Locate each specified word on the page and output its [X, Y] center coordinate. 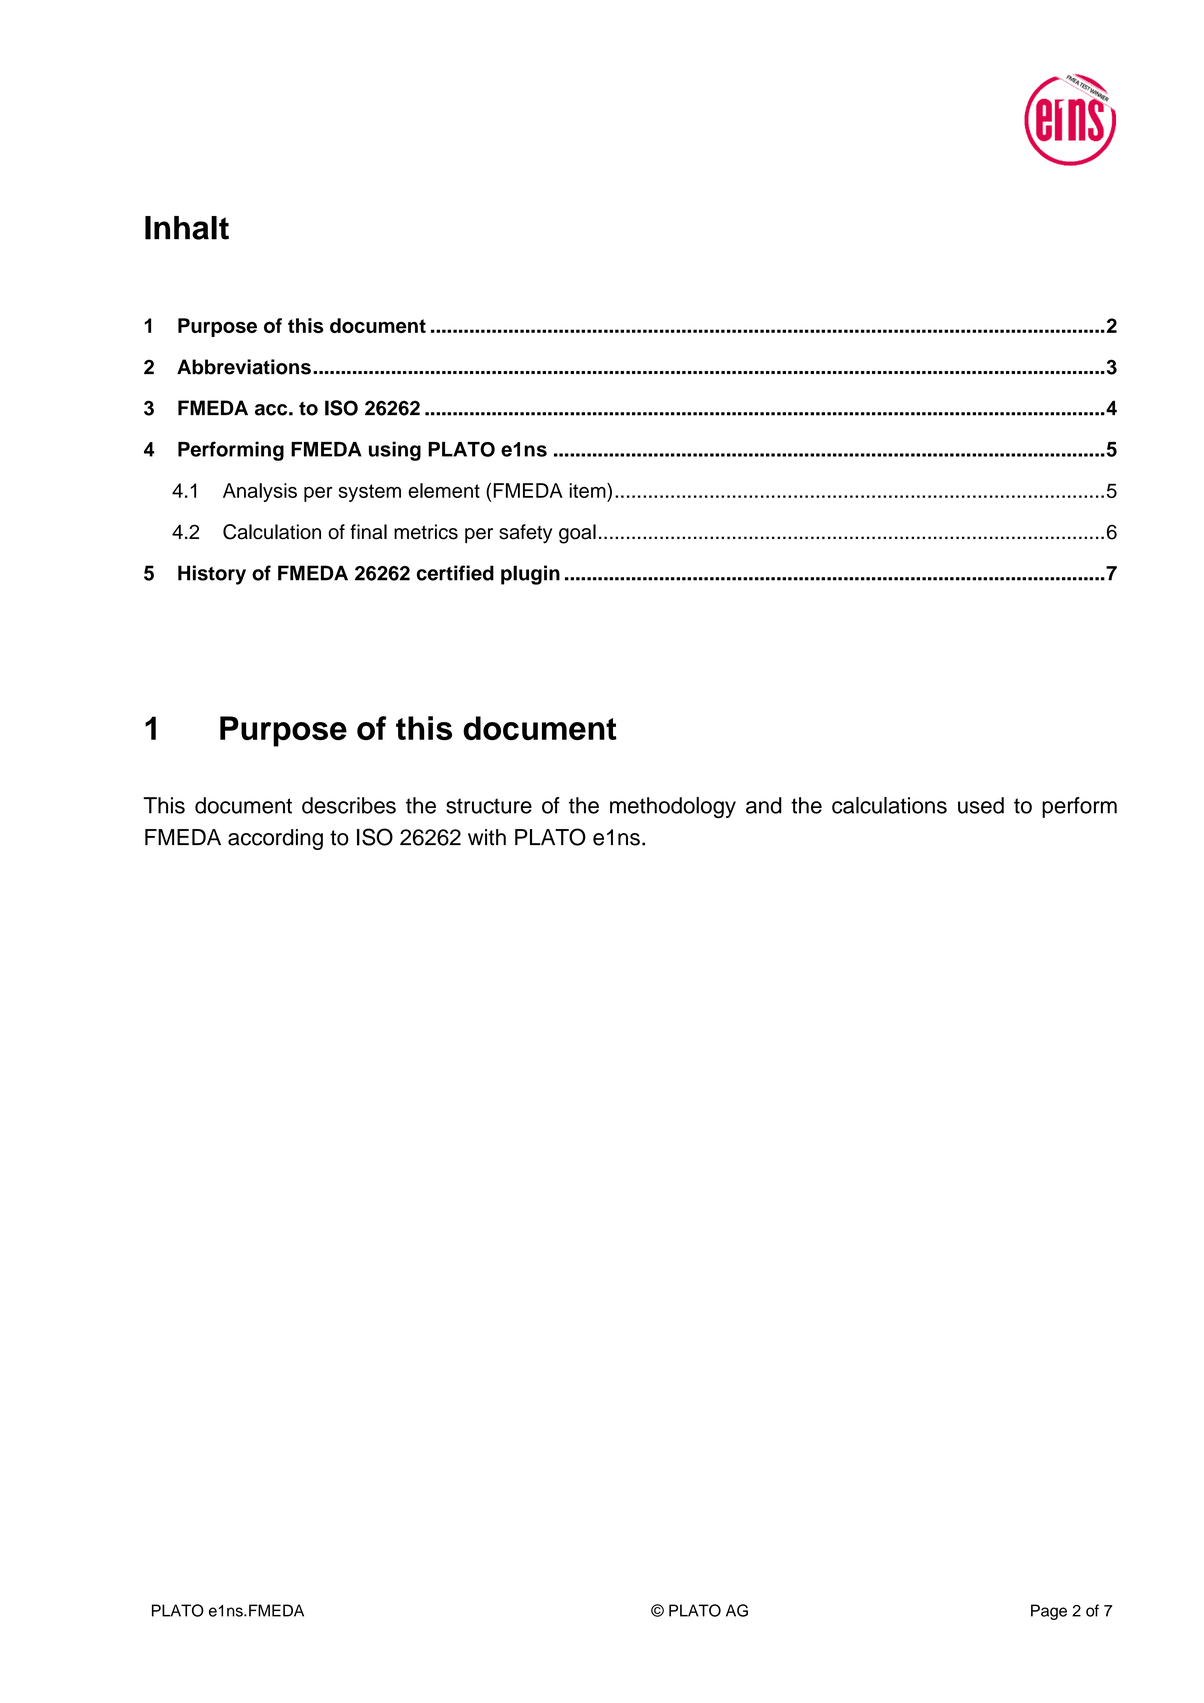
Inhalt [187, 228]
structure [489, 806]
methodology [673, 807]
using [395, 451]
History [212, 575]
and [764, 805]
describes [349, 805]
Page [1049, 1612]
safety [525, 534]
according [275, 839]
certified [455, 573]
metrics [426, 532]
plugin [530, 575]
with [487, 837]
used [981, 805]
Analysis [260, 492]
